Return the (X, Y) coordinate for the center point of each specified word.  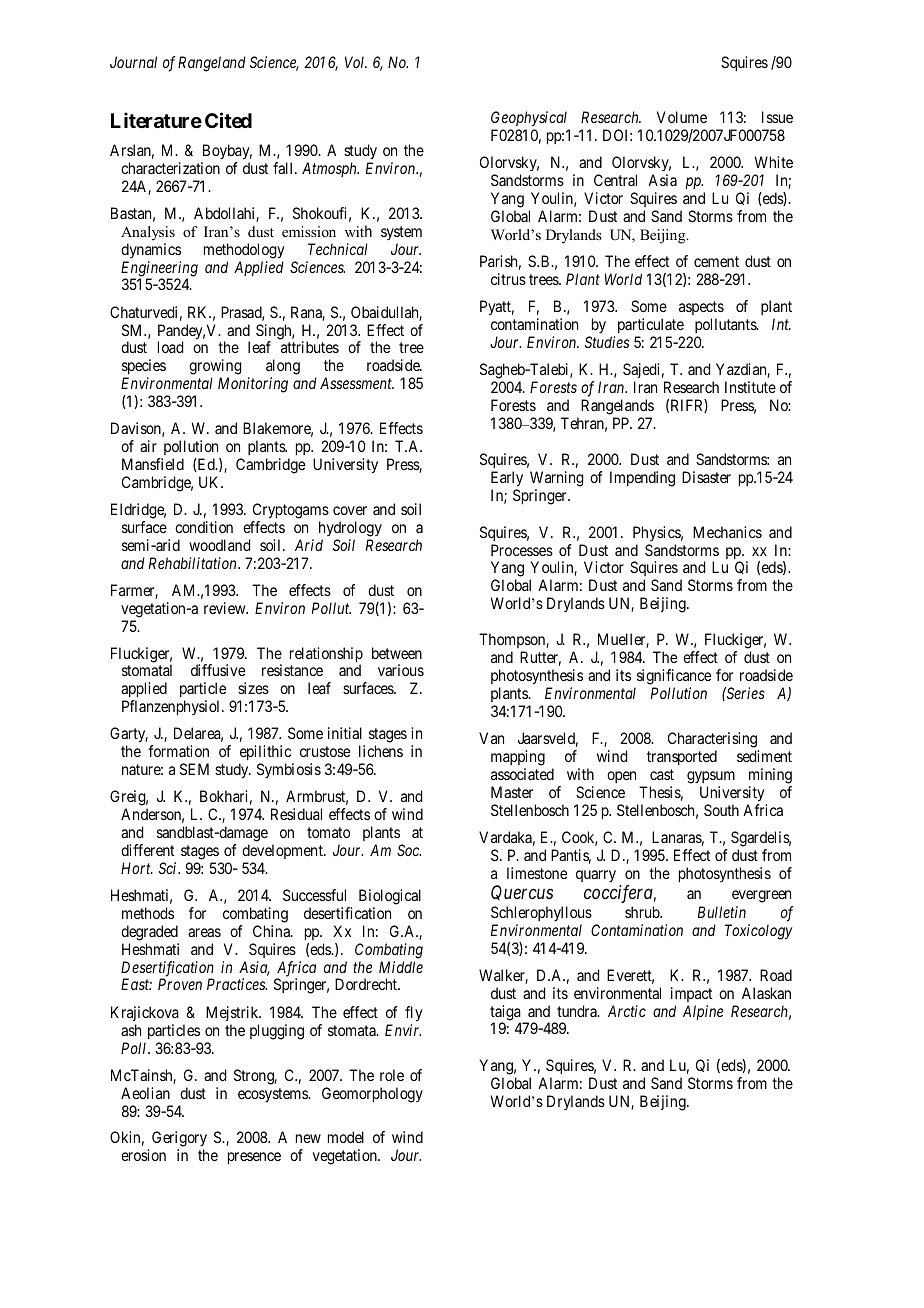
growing (215, 368)
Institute (750, 387)
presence (254, 1158)
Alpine (703, 1012)
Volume (682, 117)
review (226, 608)
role (392, 1075)
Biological (390, 897)
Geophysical (530, 120)
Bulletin (722, 912)
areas (204, 932)
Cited (228, 120)
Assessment (357, 383)
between (397, 653)
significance (672, 678)
